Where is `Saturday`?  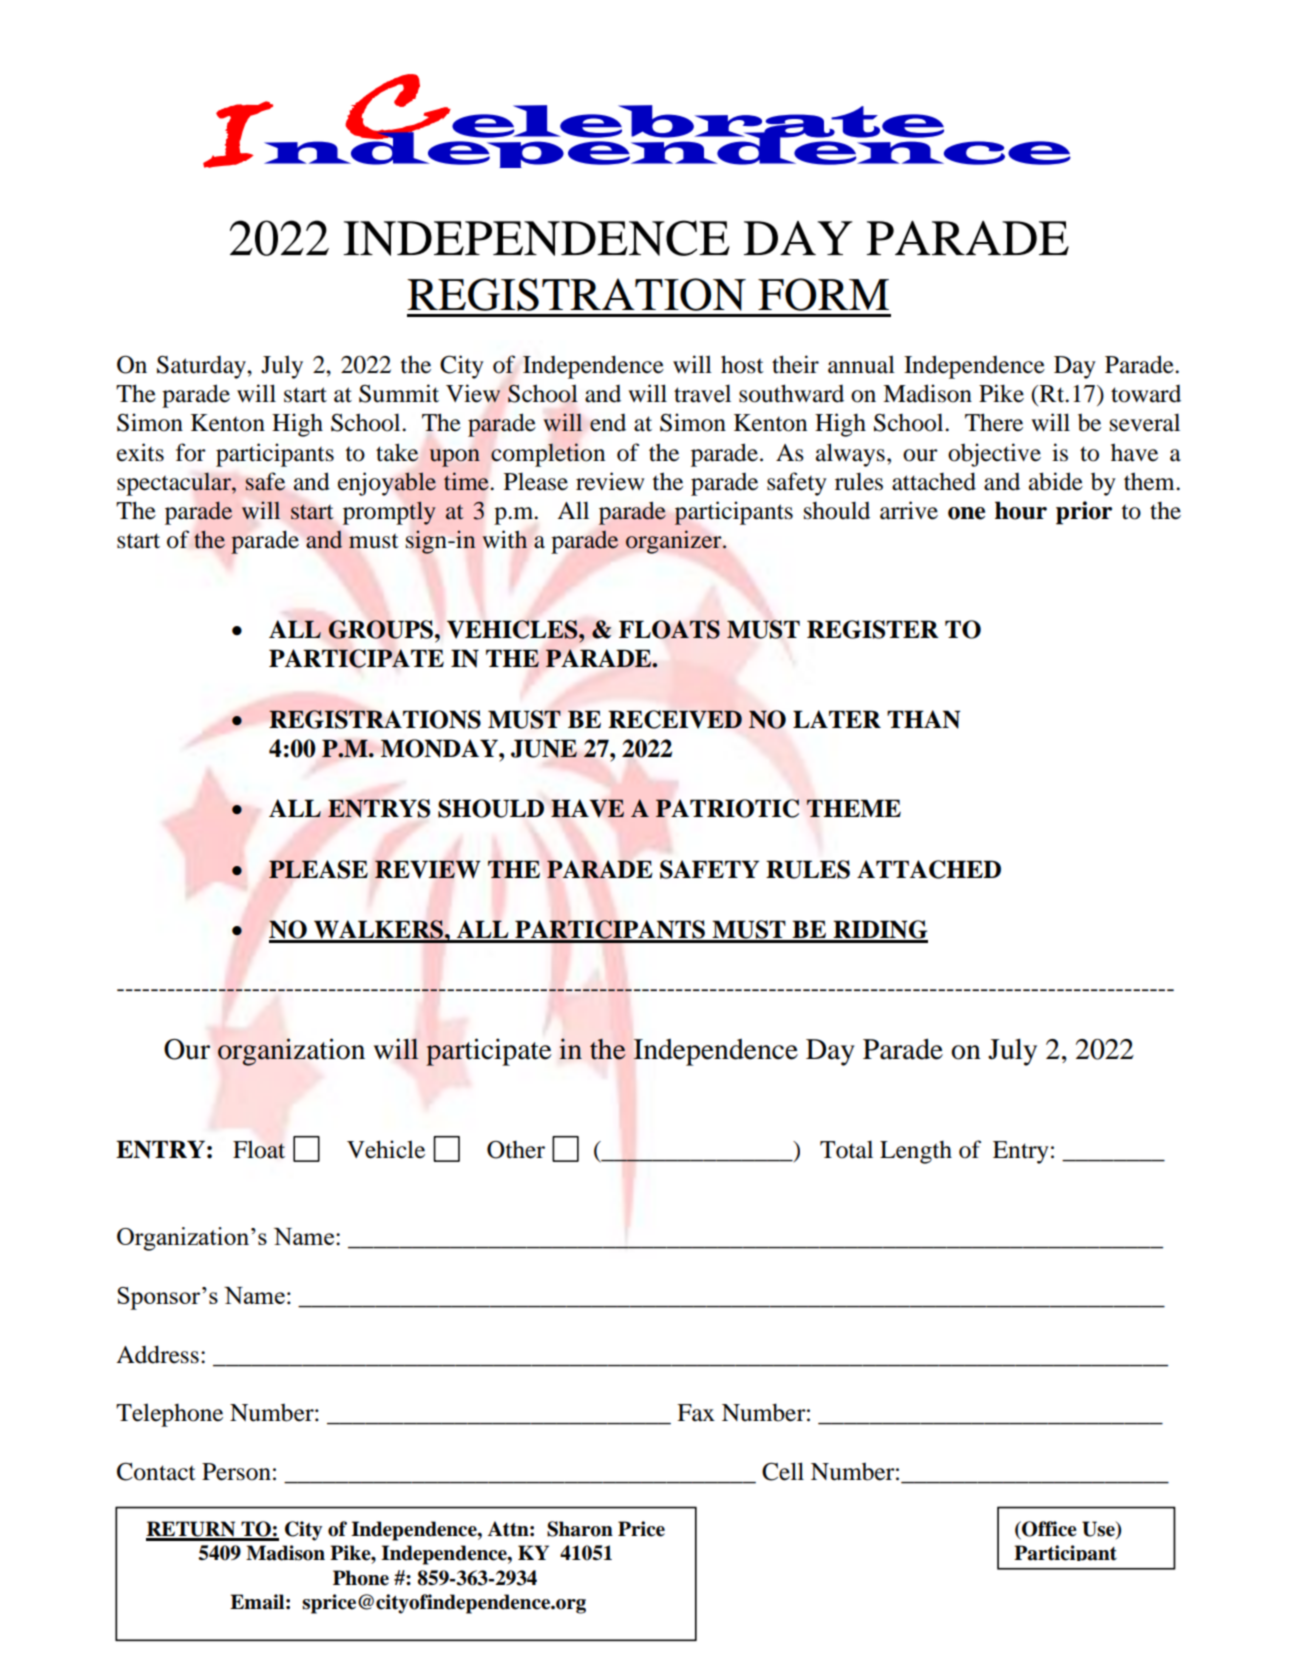 Saturday is located at coordinates (202, 367).
